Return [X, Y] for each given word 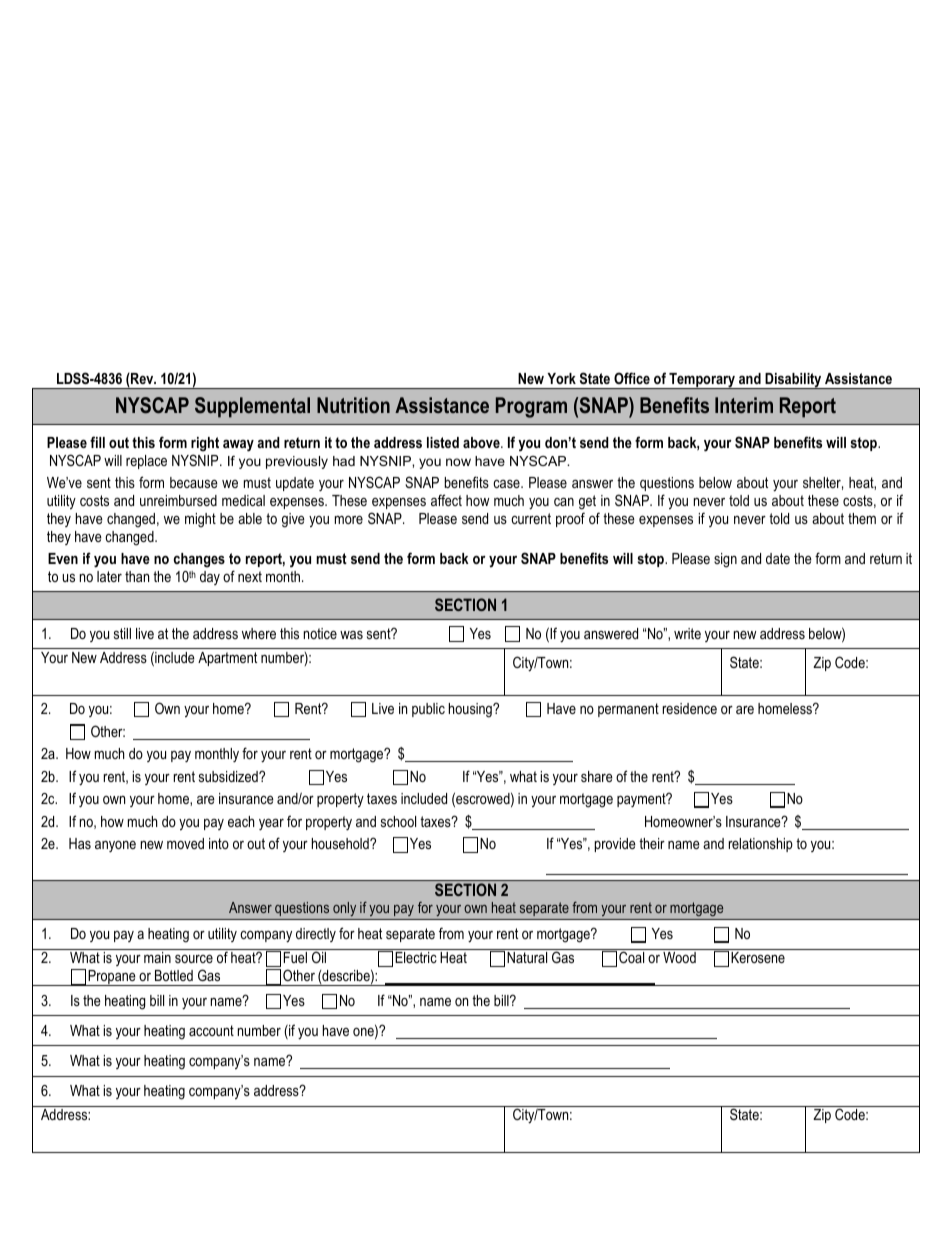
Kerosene [758, 957]
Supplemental [252, 407]
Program [531, 407]
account [211, 1030]
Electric [416, 957]
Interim [744, 405]
